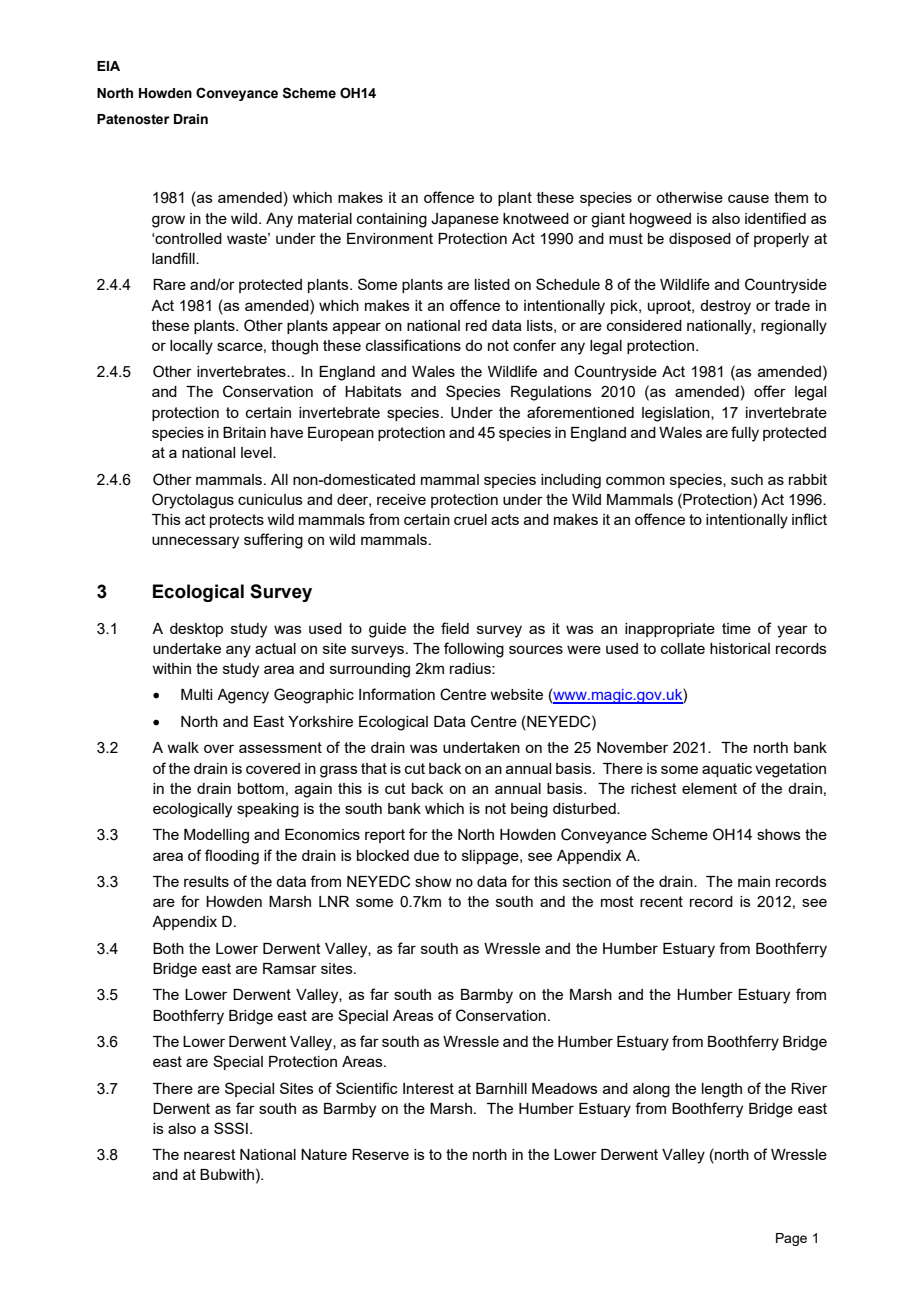 Image resolution: width=924 pixels, height=1308 pixels. What do you see at coordinates (196, 630) in the image?
I see `desktop` at bounding box center [196, 630].
